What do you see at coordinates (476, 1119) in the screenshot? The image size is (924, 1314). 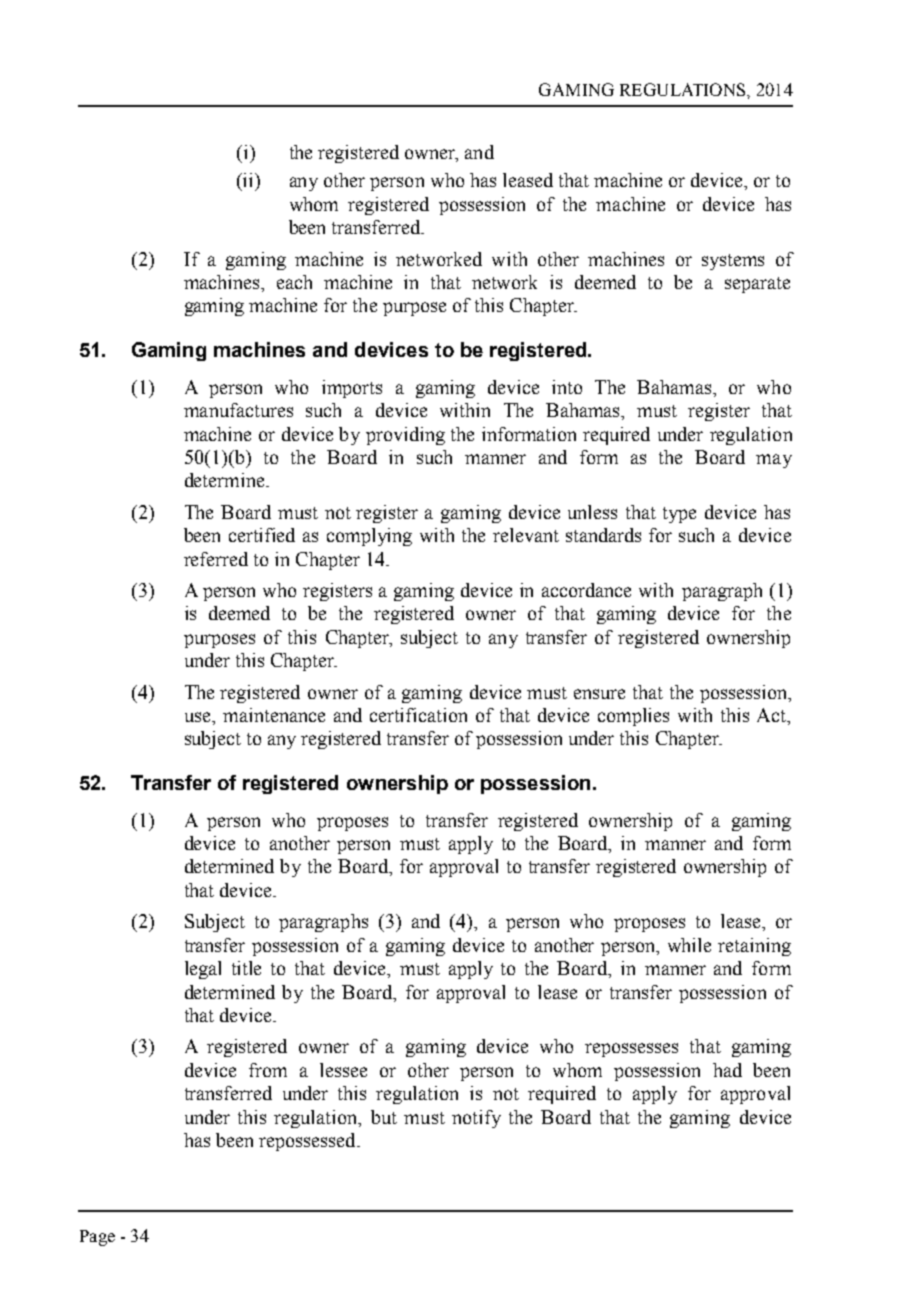 I see `notify` at bounding box center [476, 1119].
